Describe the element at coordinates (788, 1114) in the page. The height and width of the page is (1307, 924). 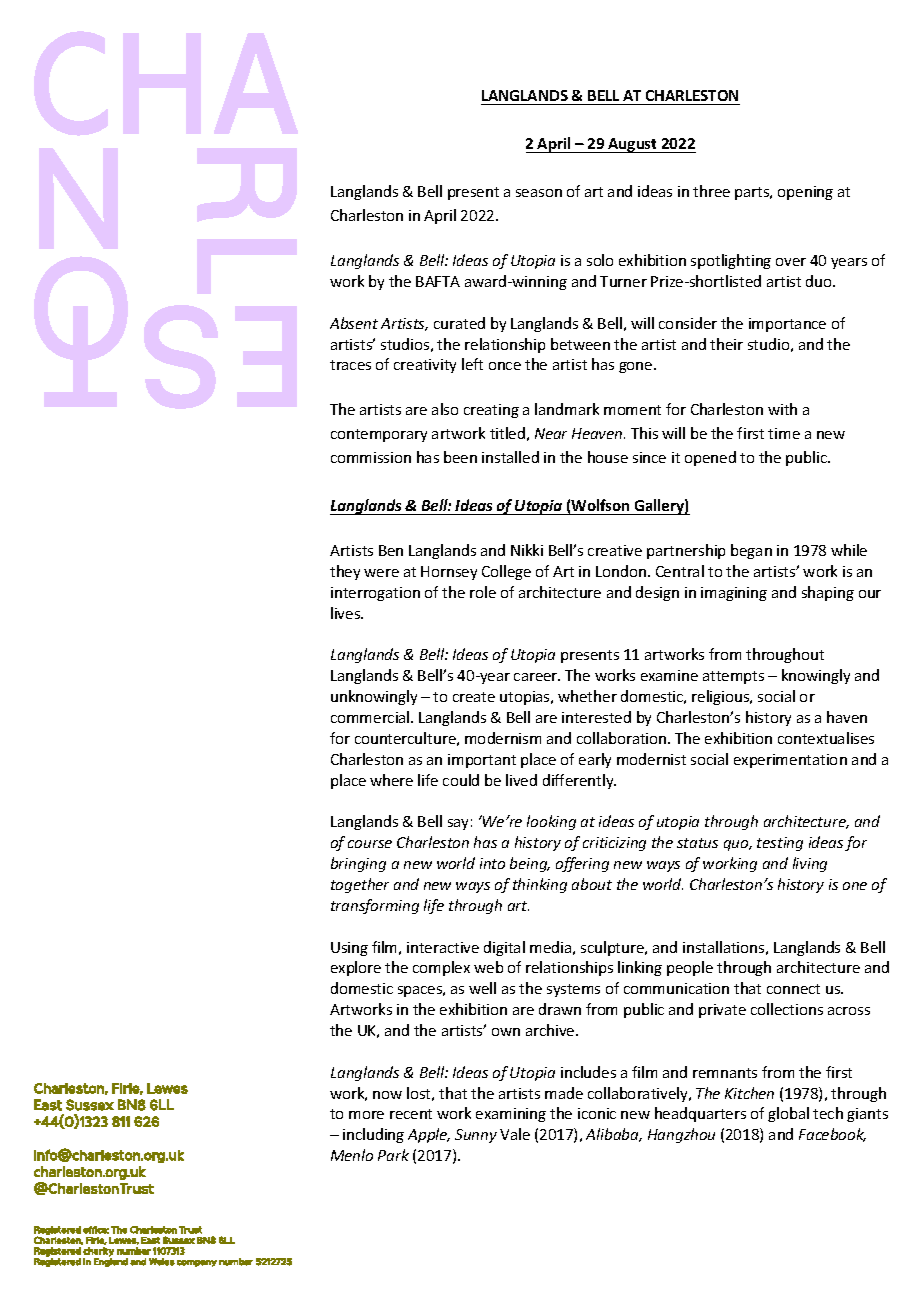
I see `global` at that location.
